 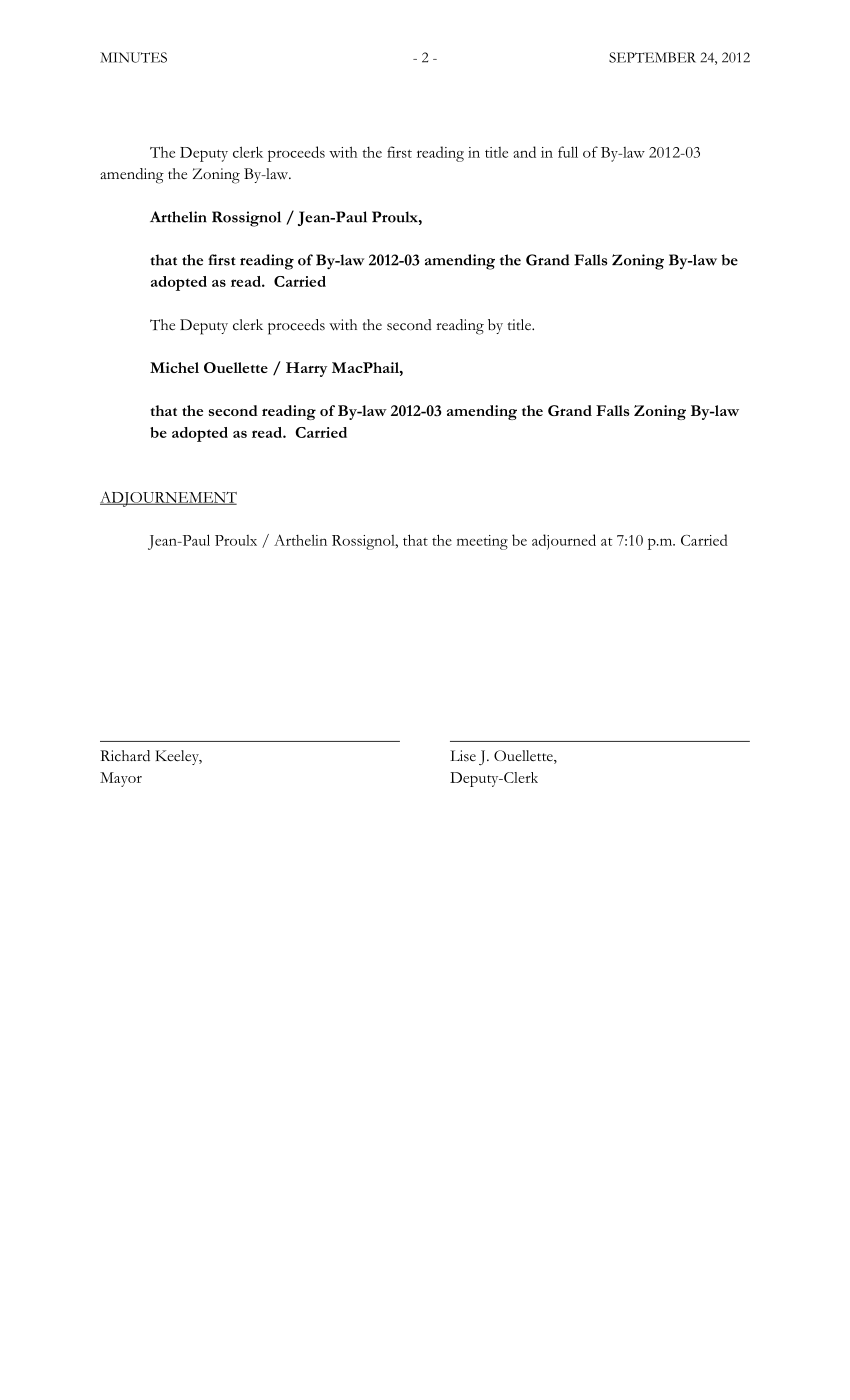 What do you see at coordinates (133, 57) in the document?
I see `MINUTES` at bounding box center [133, 57].
